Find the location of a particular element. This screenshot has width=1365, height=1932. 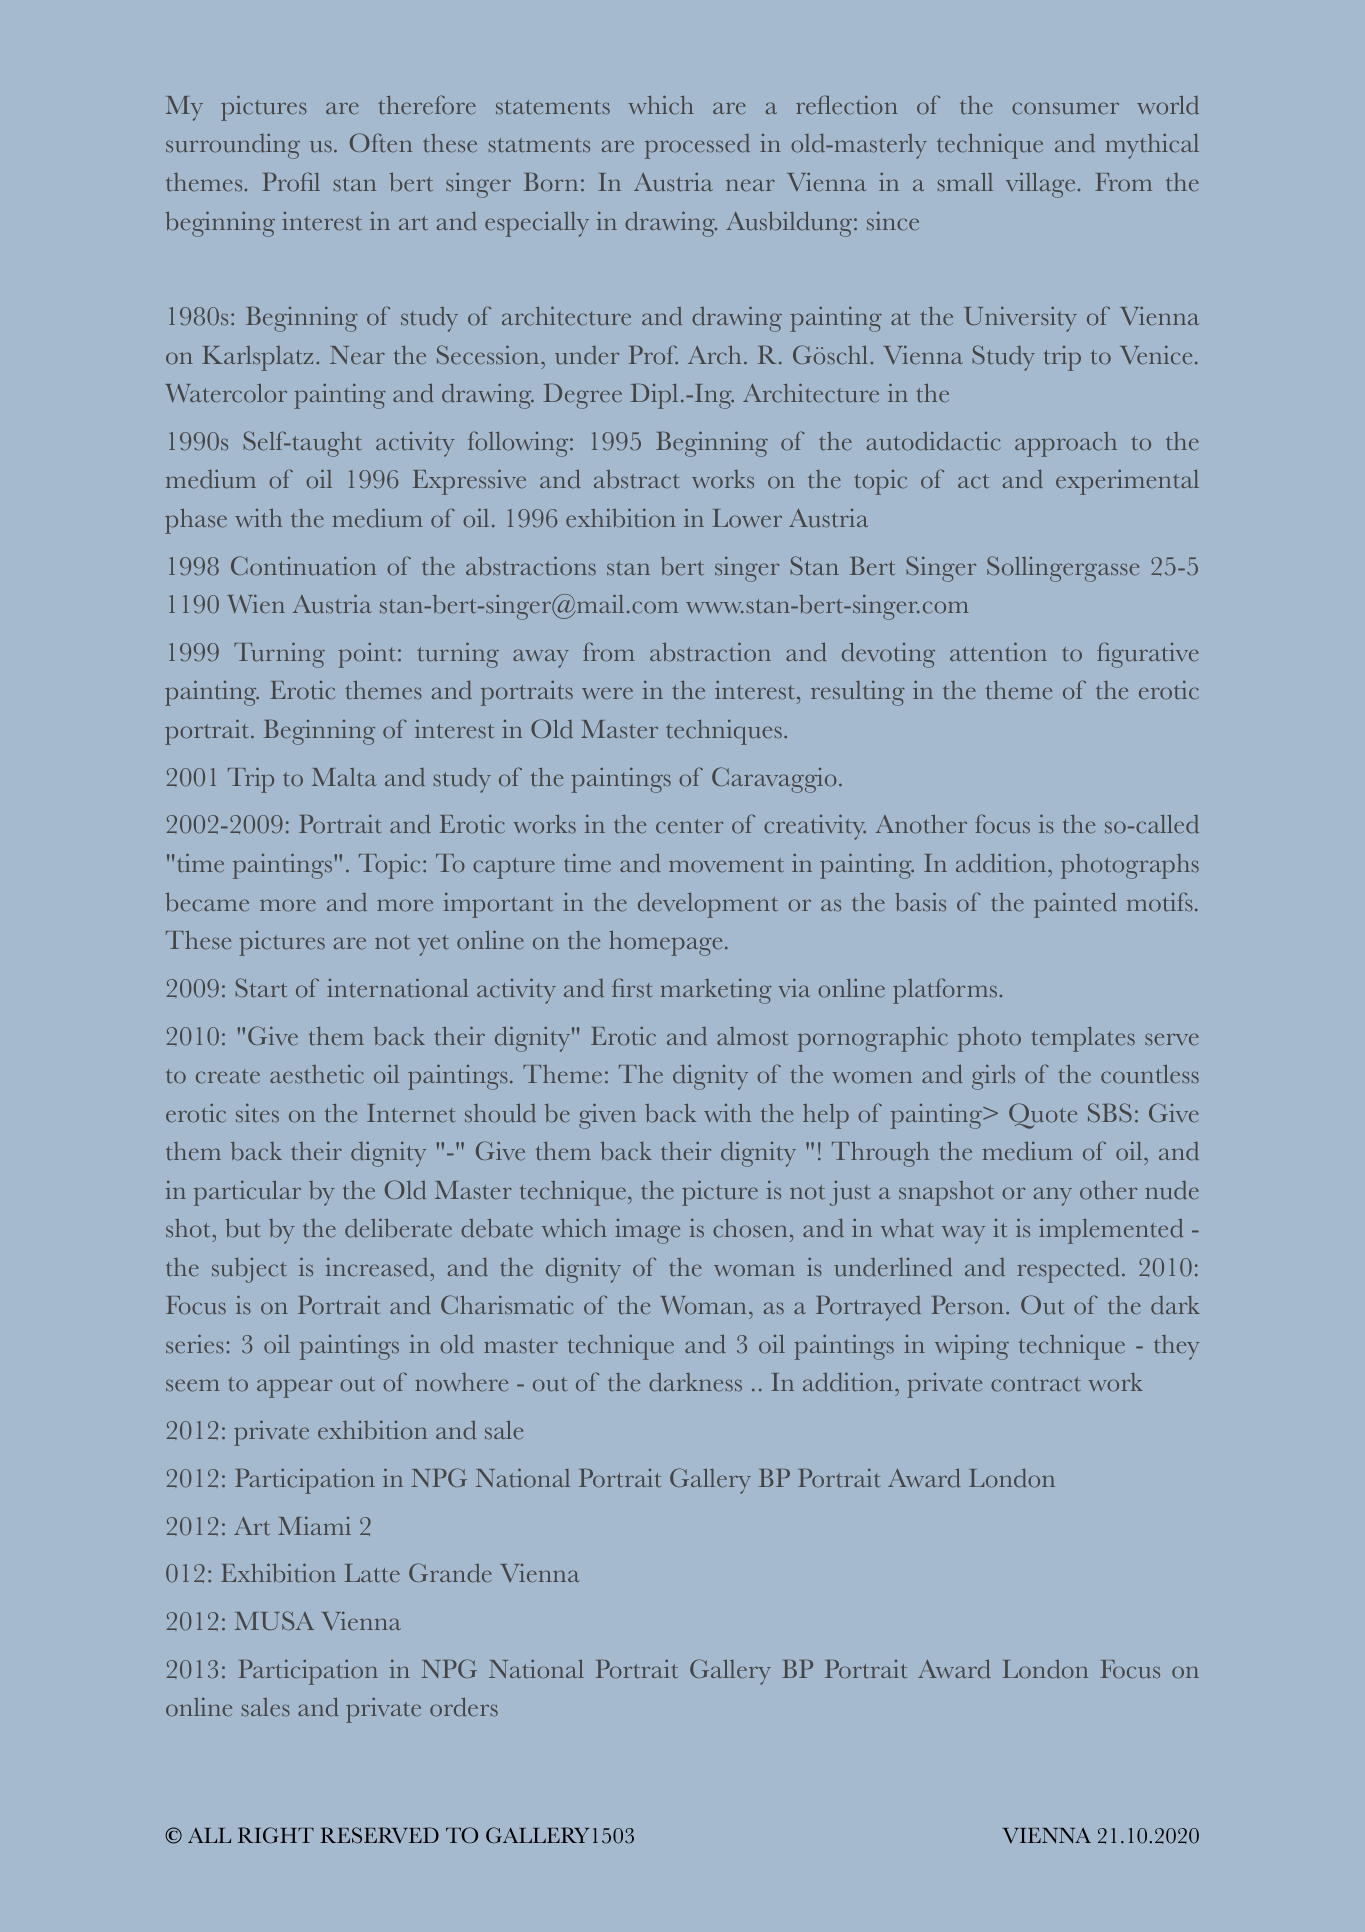

painted is located at coordinates (1075, 905).
